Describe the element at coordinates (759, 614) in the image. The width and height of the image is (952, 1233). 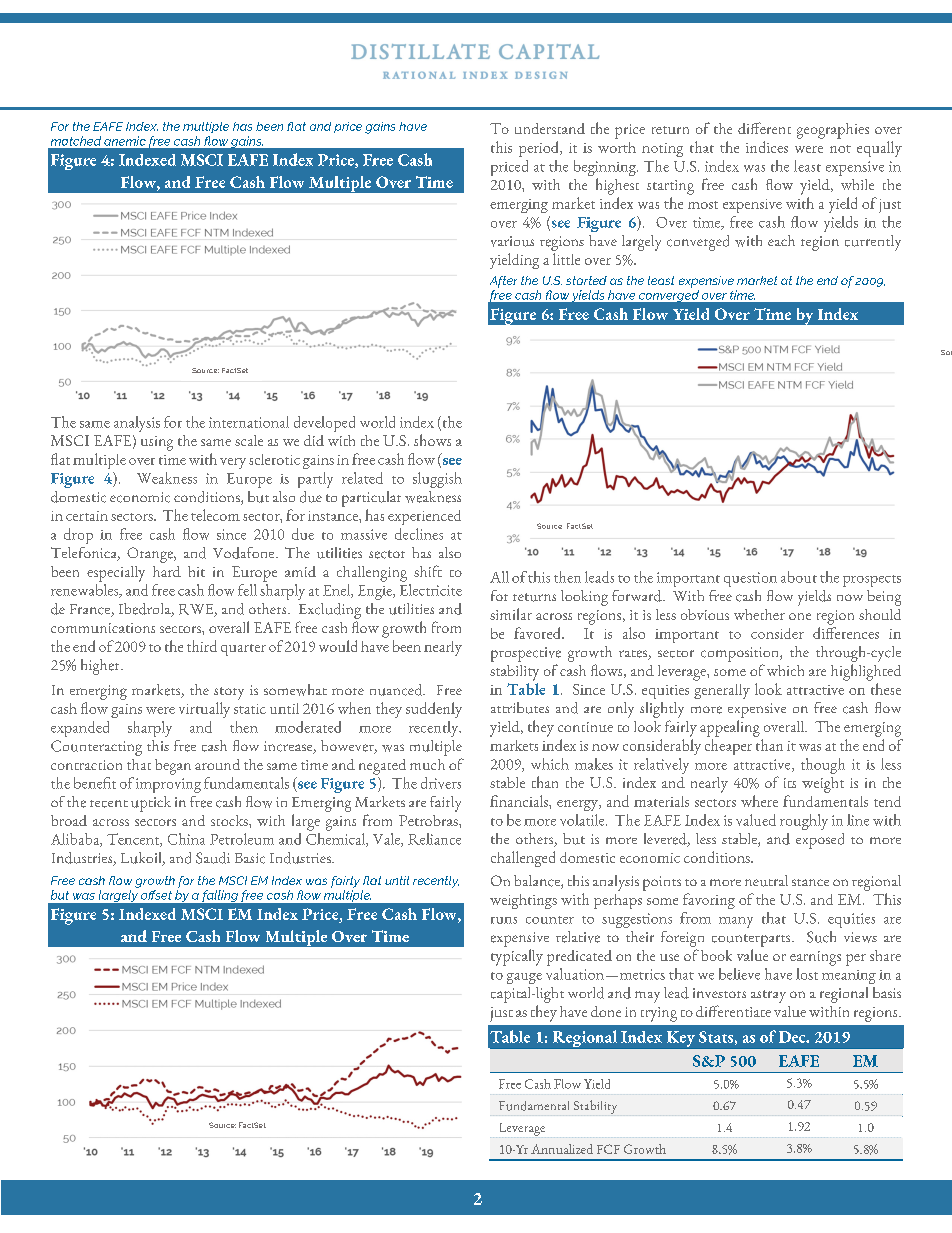
I see `whether` at that location.
